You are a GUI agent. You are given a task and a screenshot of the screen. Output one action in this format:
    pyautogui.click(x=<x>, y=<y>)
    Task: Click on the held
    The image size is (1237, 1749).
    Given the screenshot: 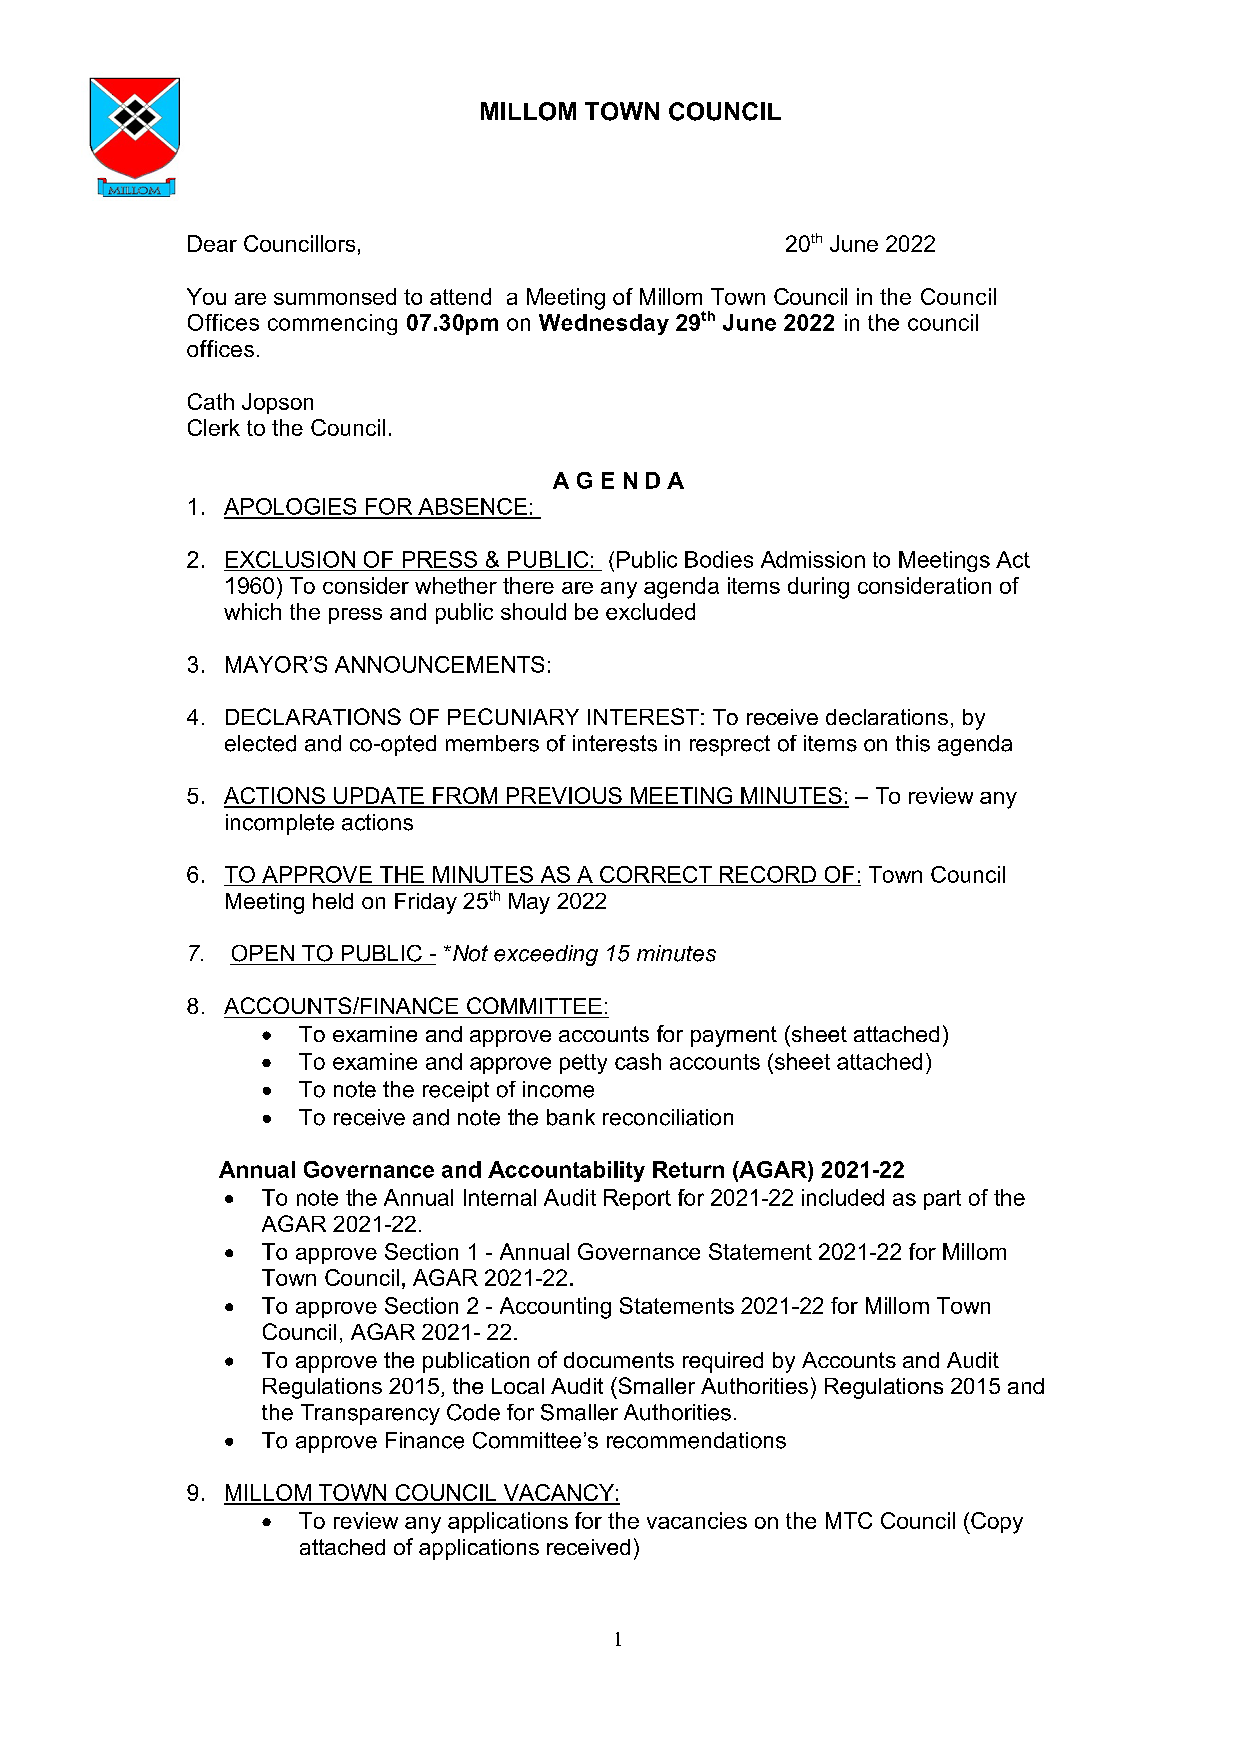 What is the action you would take?
    pyautogui.click(x=333, y=901)
